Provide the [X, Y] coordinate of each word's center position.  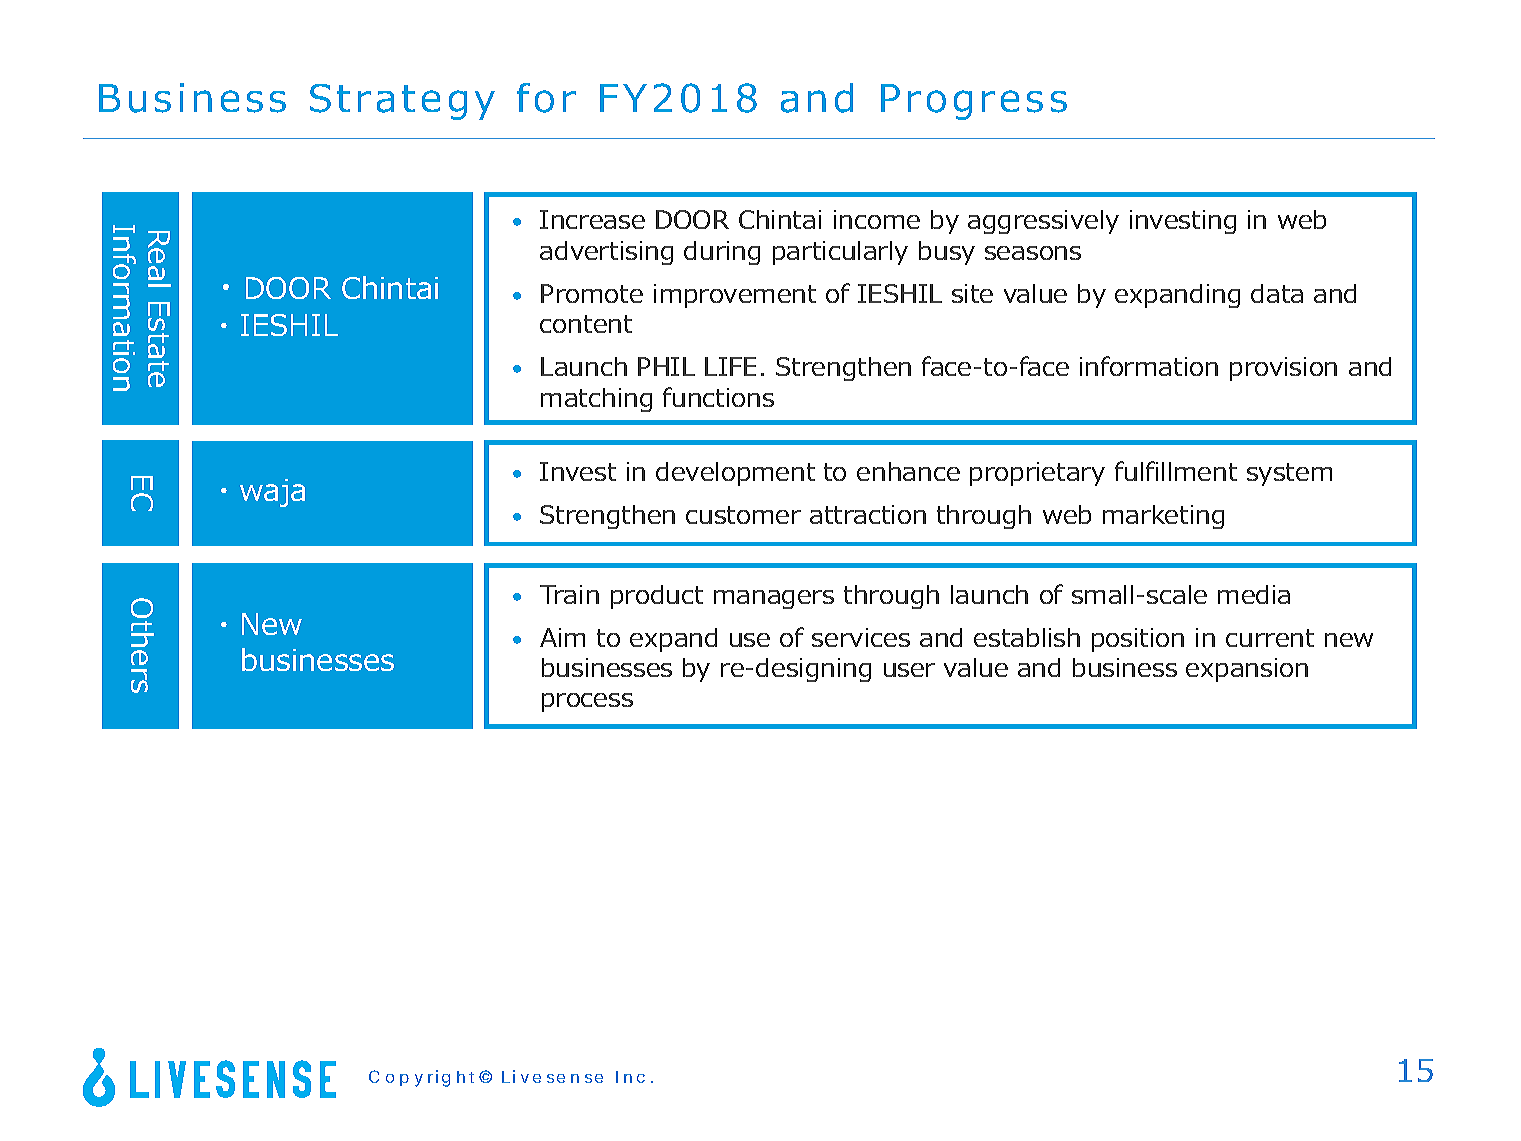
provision [1283, 369]
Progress [974, 102]
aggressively [1043, 222]
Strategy [402, 102]
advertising [606, 253]
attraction [868, 514]
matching [596, 400]
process [587, 702]
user [909, 670]
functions [718, 397]
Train [569, 594]
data [1277, 293]
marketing [1163, 517]
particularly [840, 253]
